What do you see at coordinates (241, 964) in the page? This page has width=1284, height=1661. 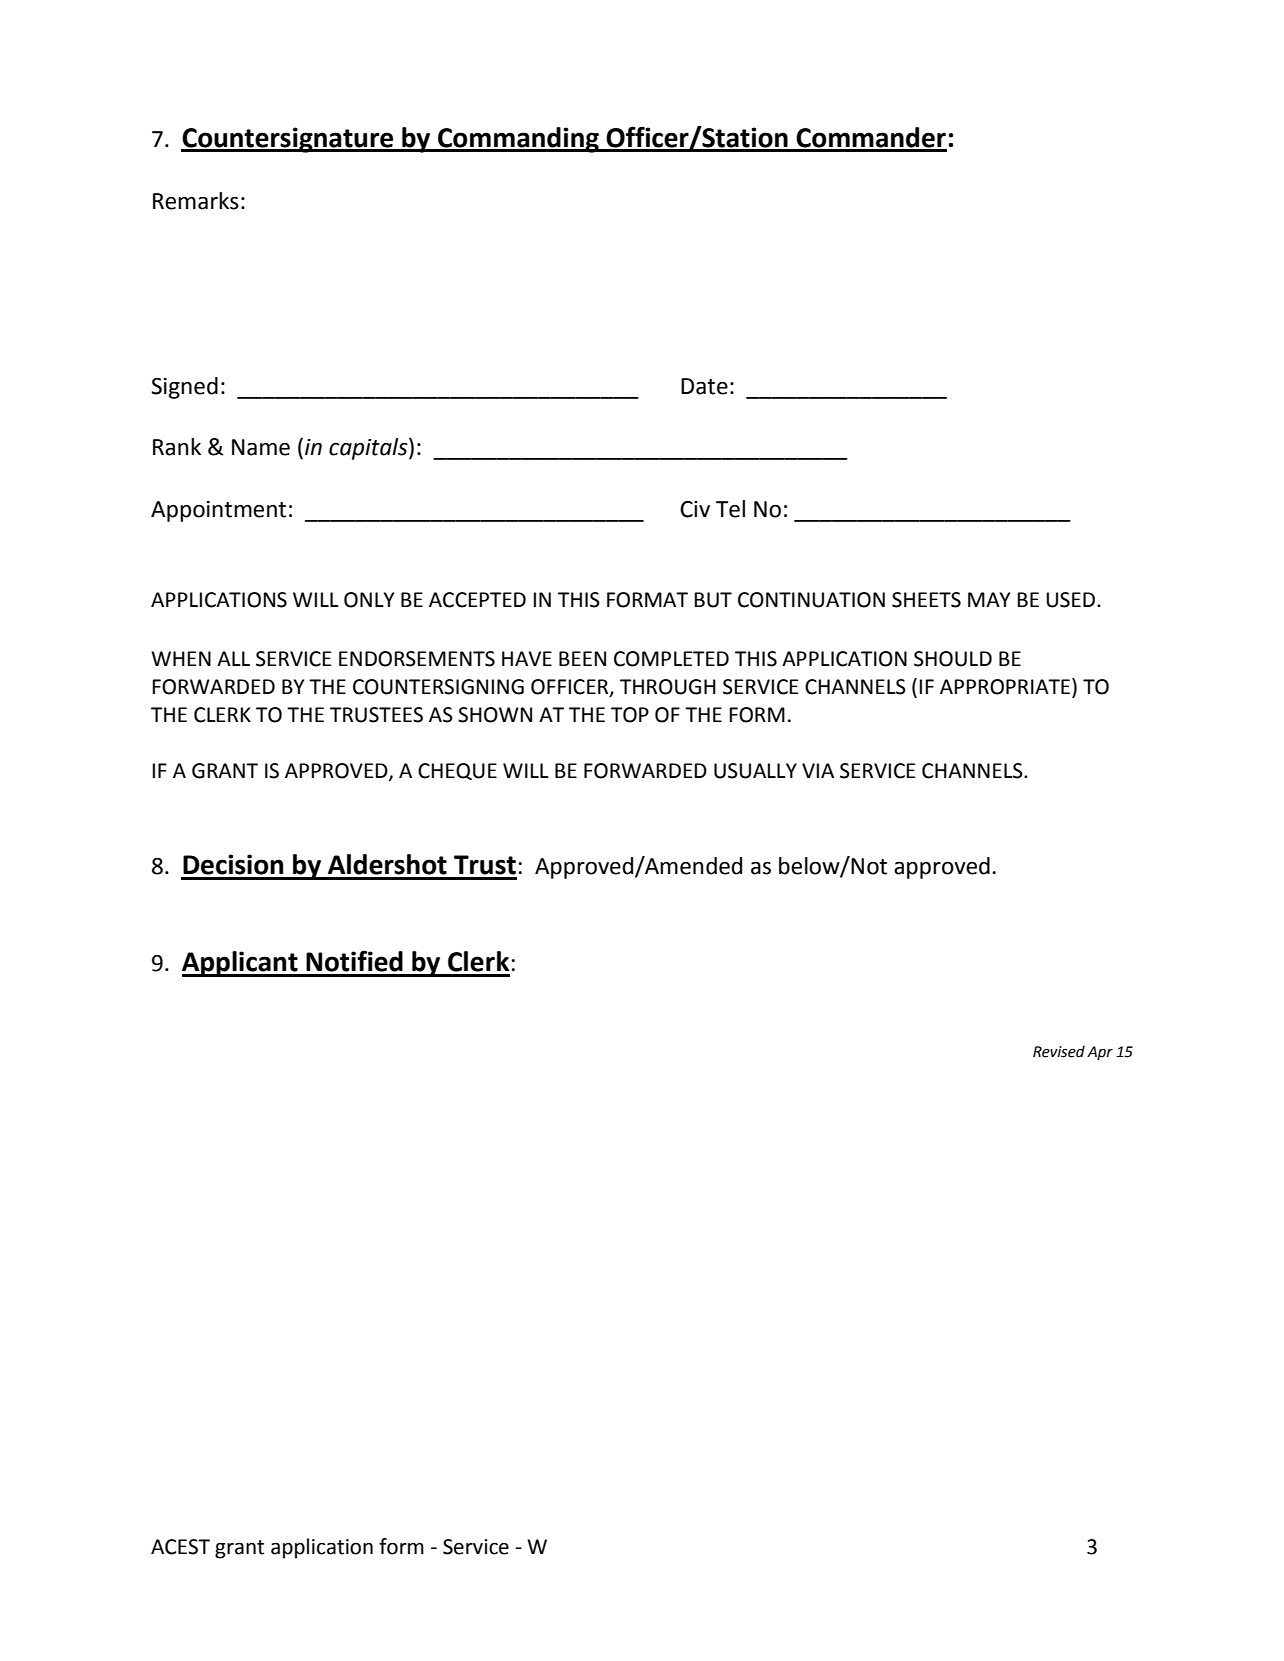 I see `Applicant` at bounding box center [241, 964].
